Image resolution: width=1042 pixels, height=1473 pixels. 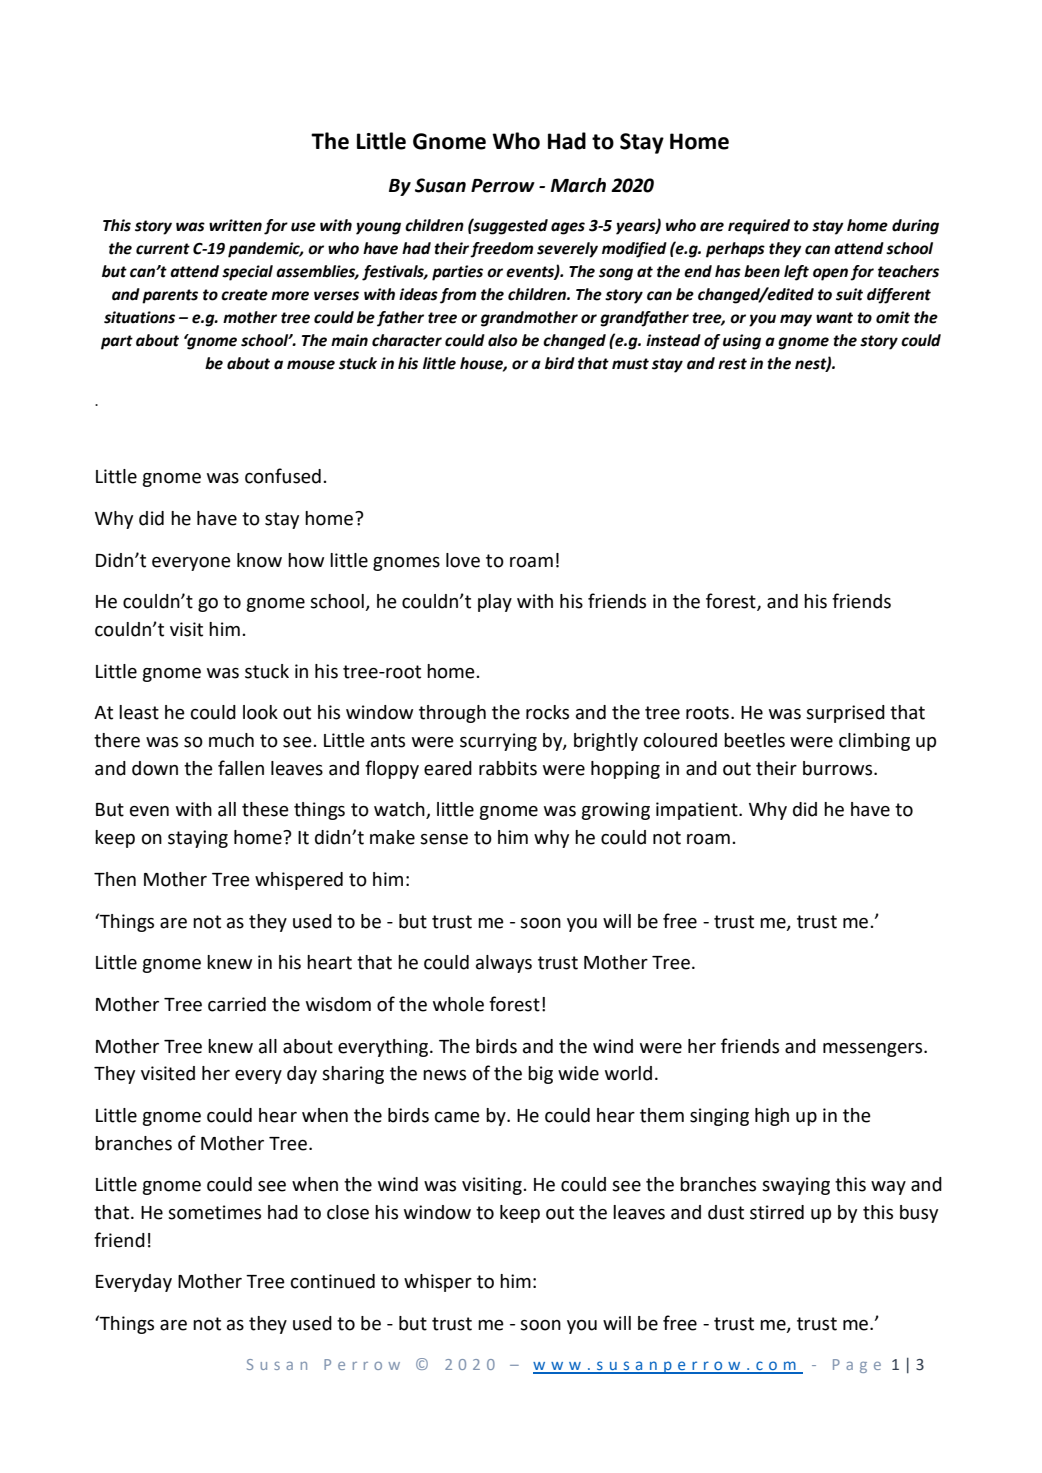 I want to click on stirred, so click(x=777, y=1212).
